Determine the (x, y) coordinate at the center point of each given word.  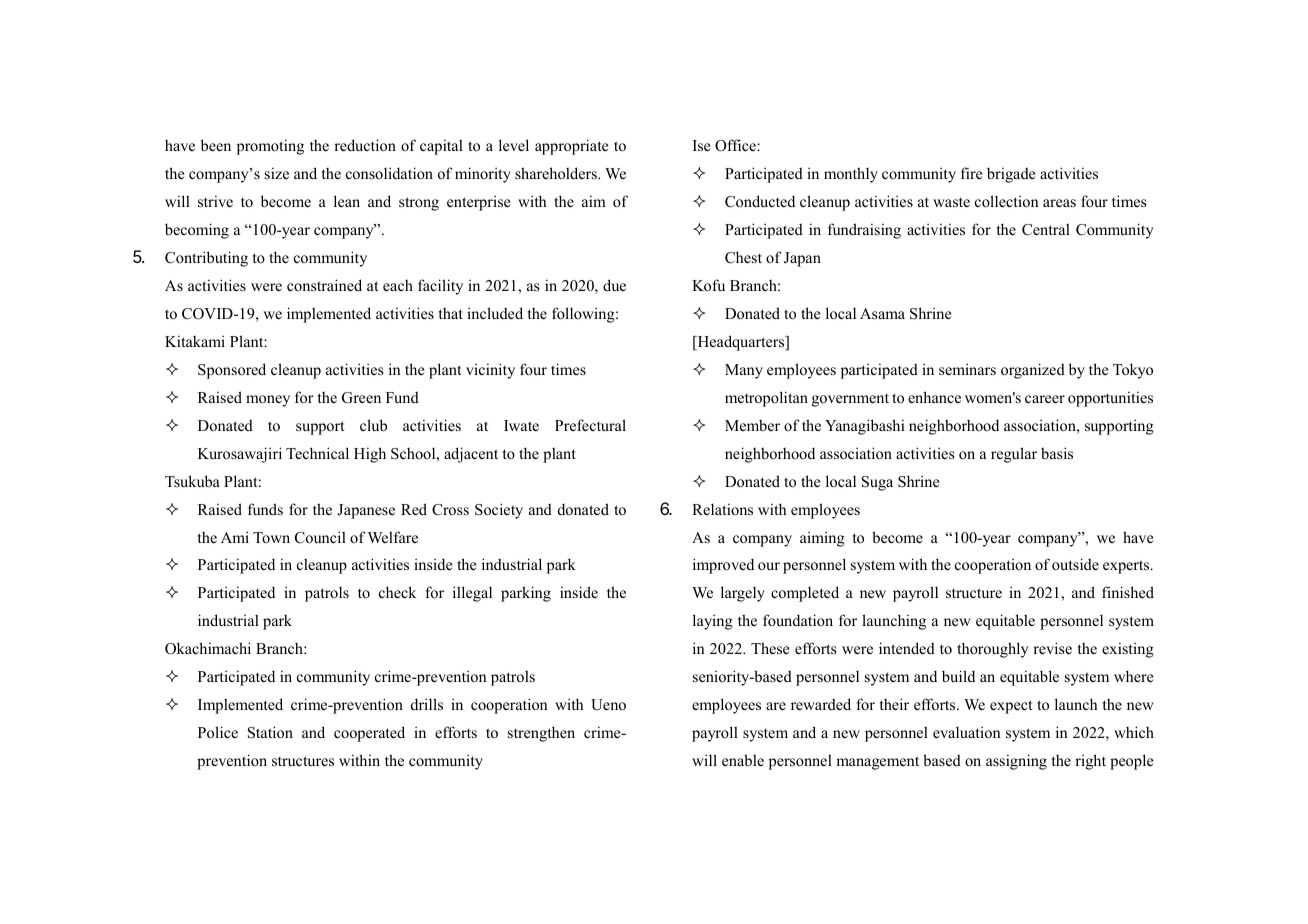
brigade (1011, 175)
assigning (1016, 762)
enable (743, 760)
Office (736, 145)
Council (320, 537)
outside (1075, 564)
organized (1033, 371)
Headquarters (741, 343)
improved (723, 566)
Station (270, 732)
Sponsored (232, 371)
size (277, 173)
